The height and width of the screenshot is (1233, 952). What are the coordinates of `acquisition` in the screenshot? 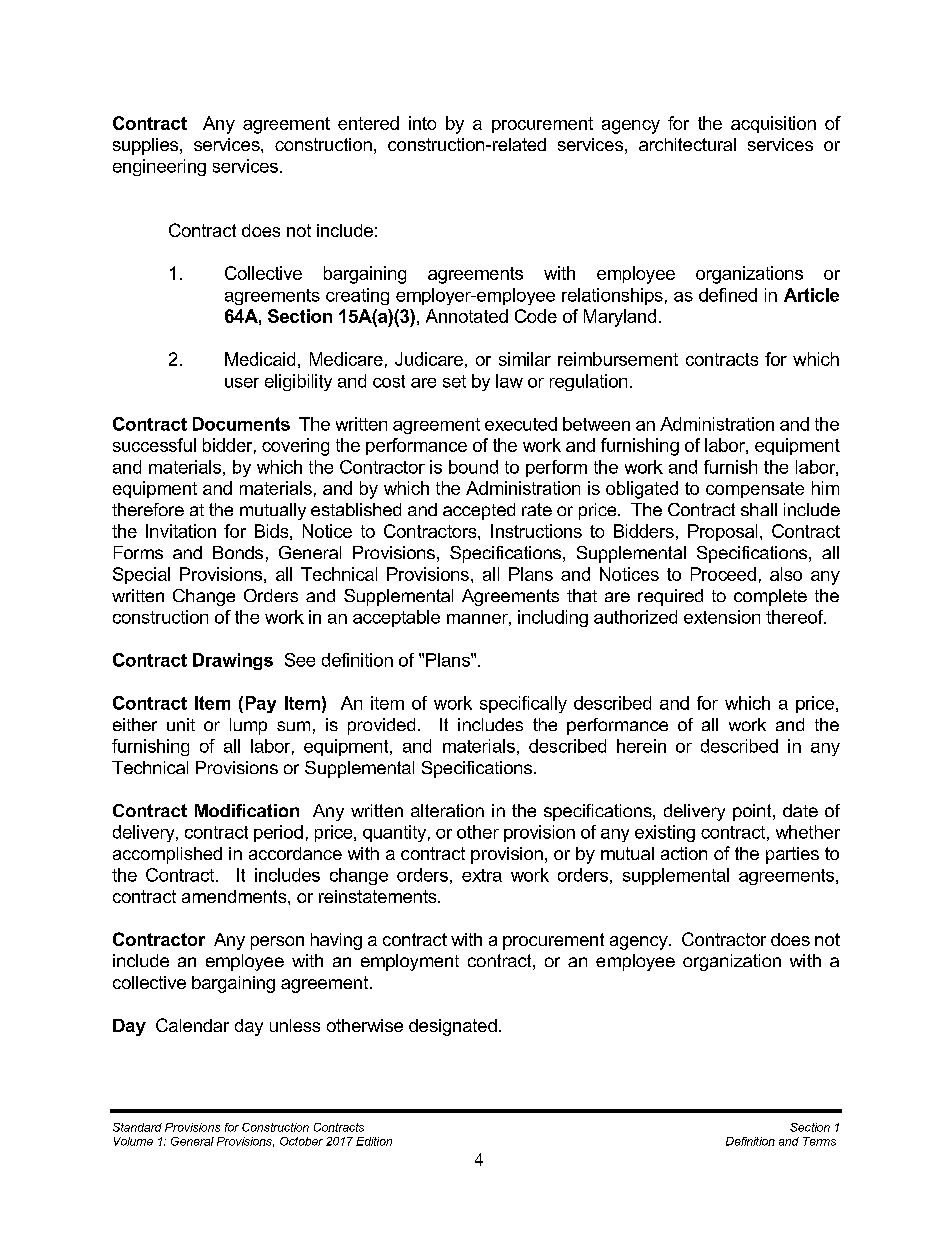 It's located at (773, 124).
